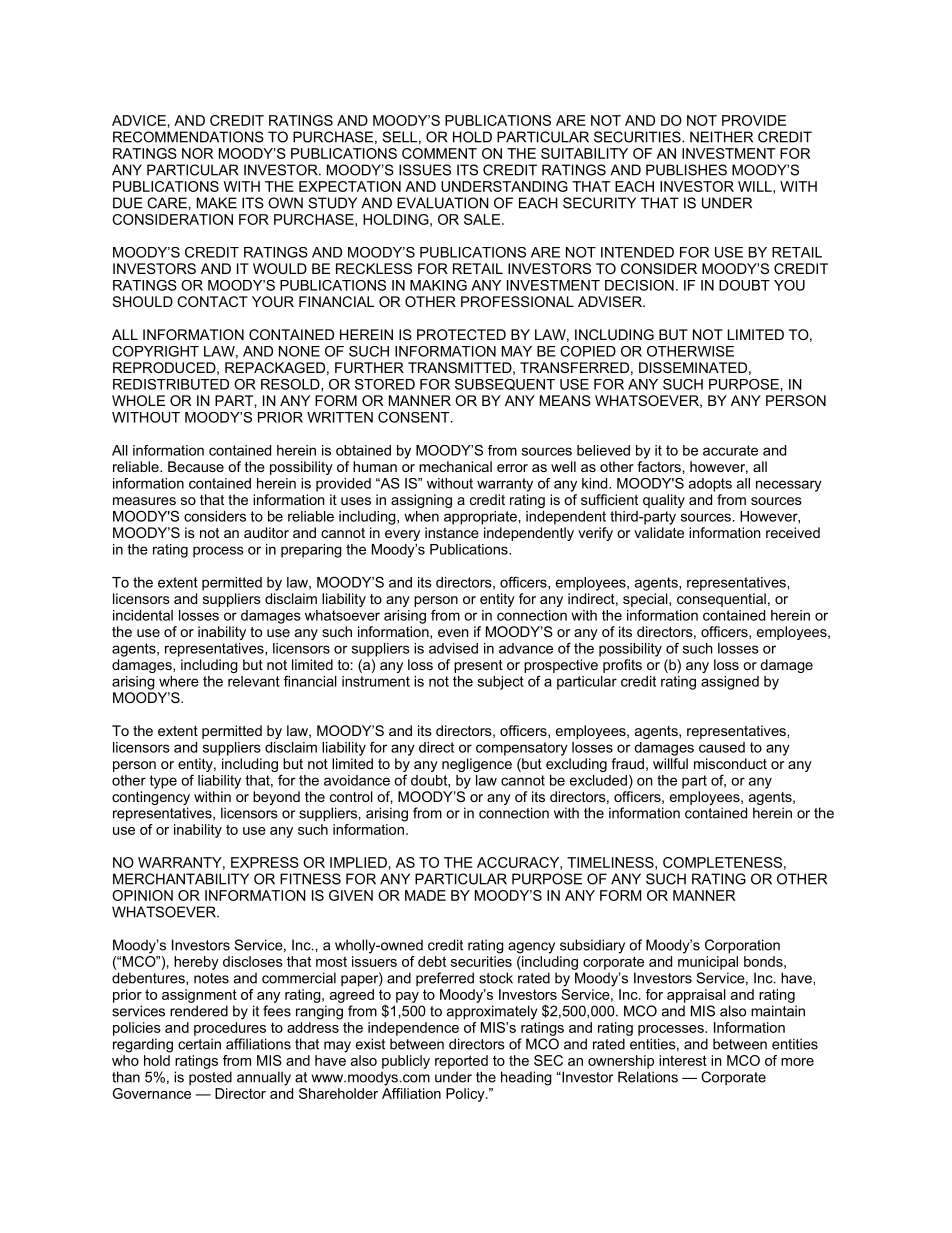 The height and width of the screenshot is (1233, 952). Describe the element at coordinates (461, 1062) in the screenshot. I see `reported` at that location.
